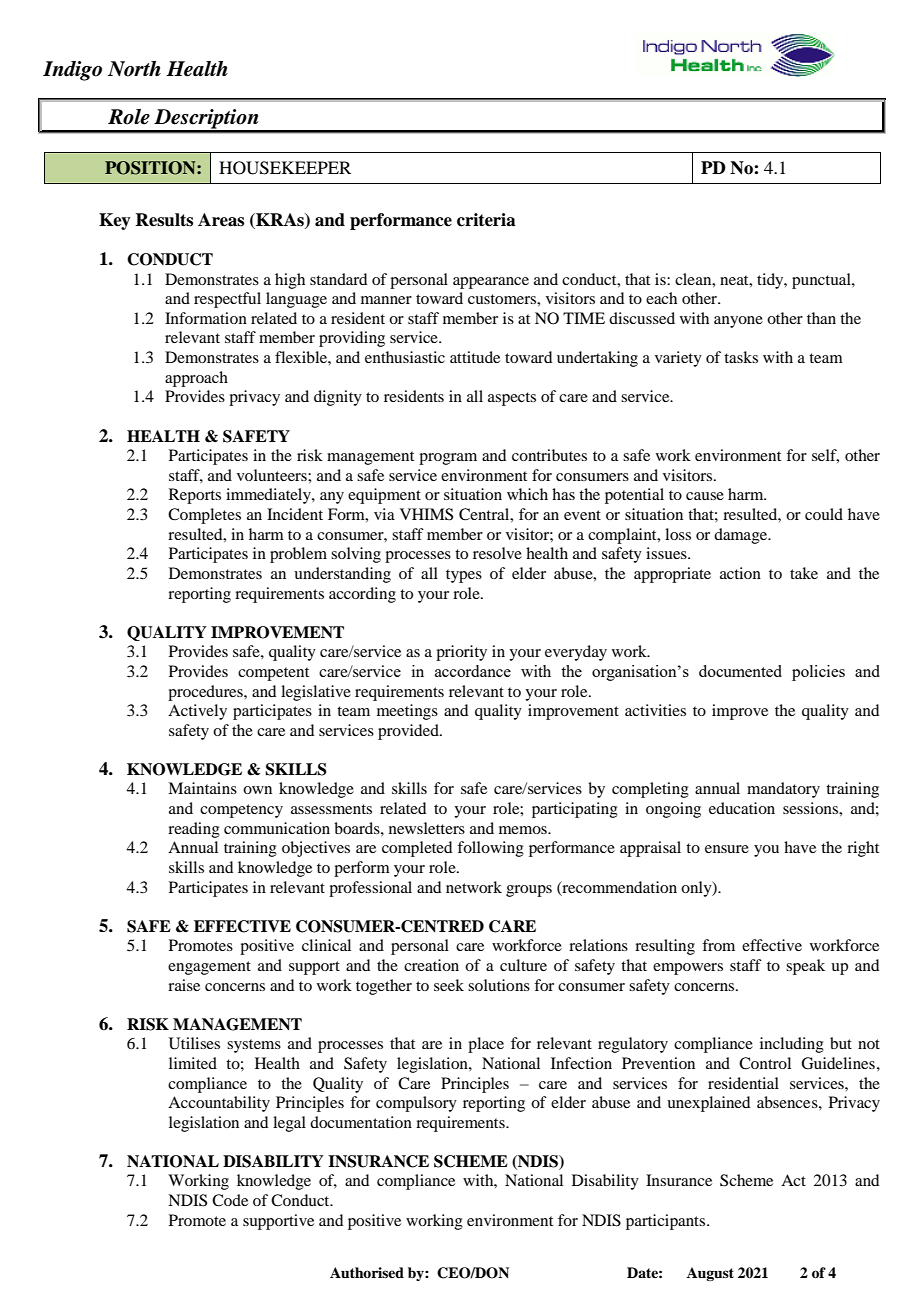 This screenshot has height=1308, width=924. What do you see at coordinates (448, 459) in the screenshot?
I see `program` at bounding box center [448, 459].
